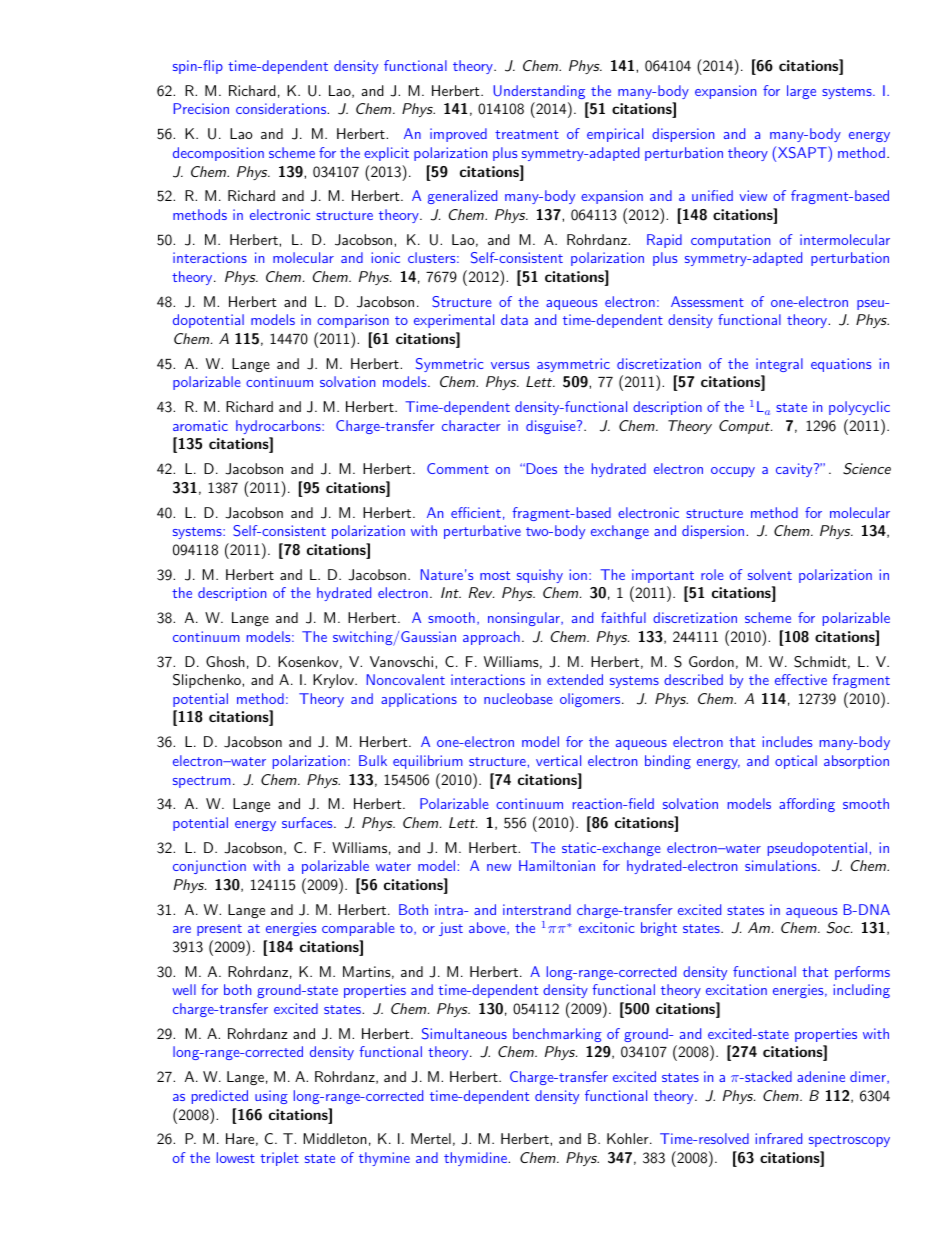 The height and width of the document is (1233, 952). I want to click on nonsingular, so click(525, 619).
